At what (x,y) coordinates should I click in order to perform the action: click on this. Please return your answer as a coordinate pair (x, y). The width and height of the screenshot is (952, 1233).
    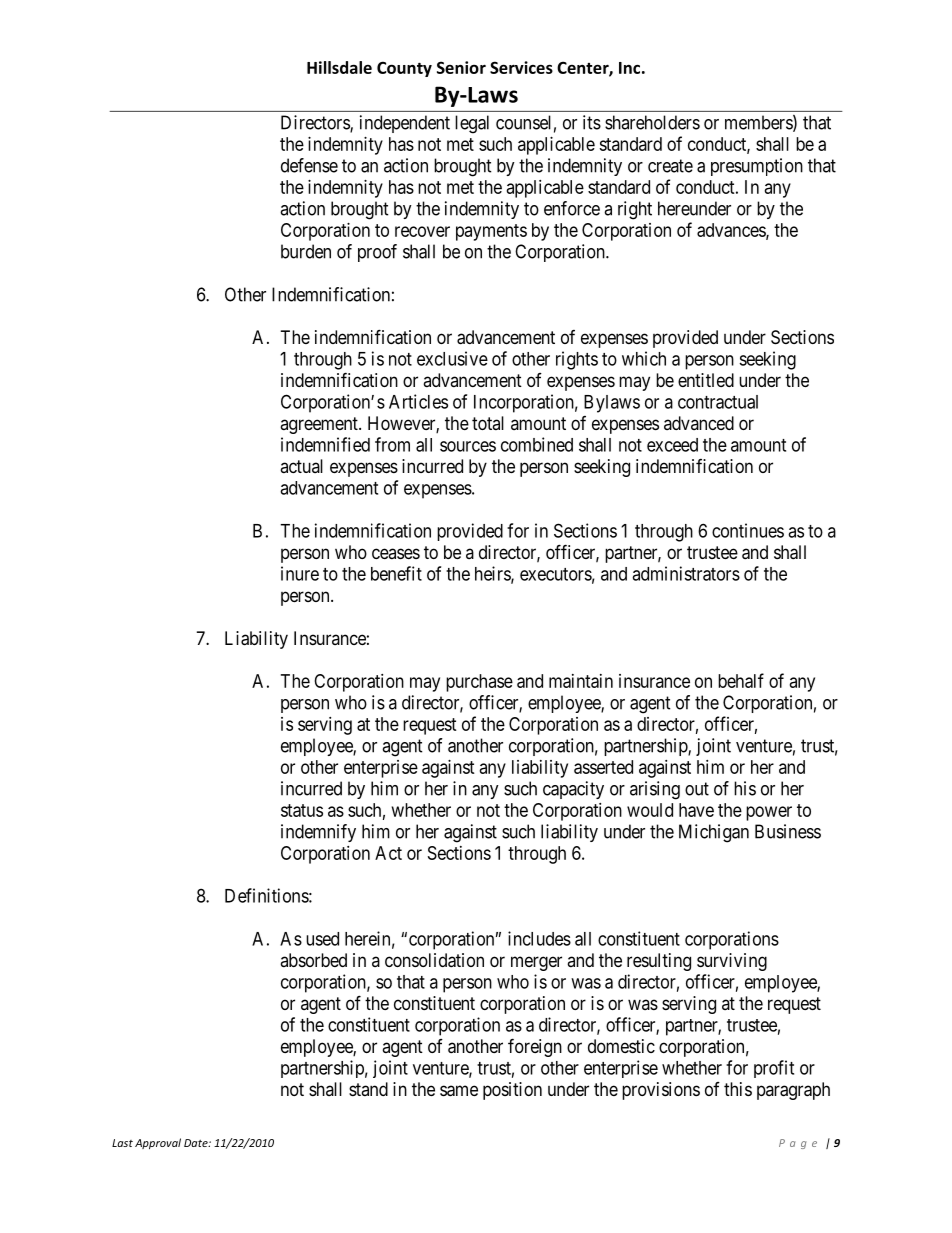
    Looking at the image, I should click on (738, 1089).
